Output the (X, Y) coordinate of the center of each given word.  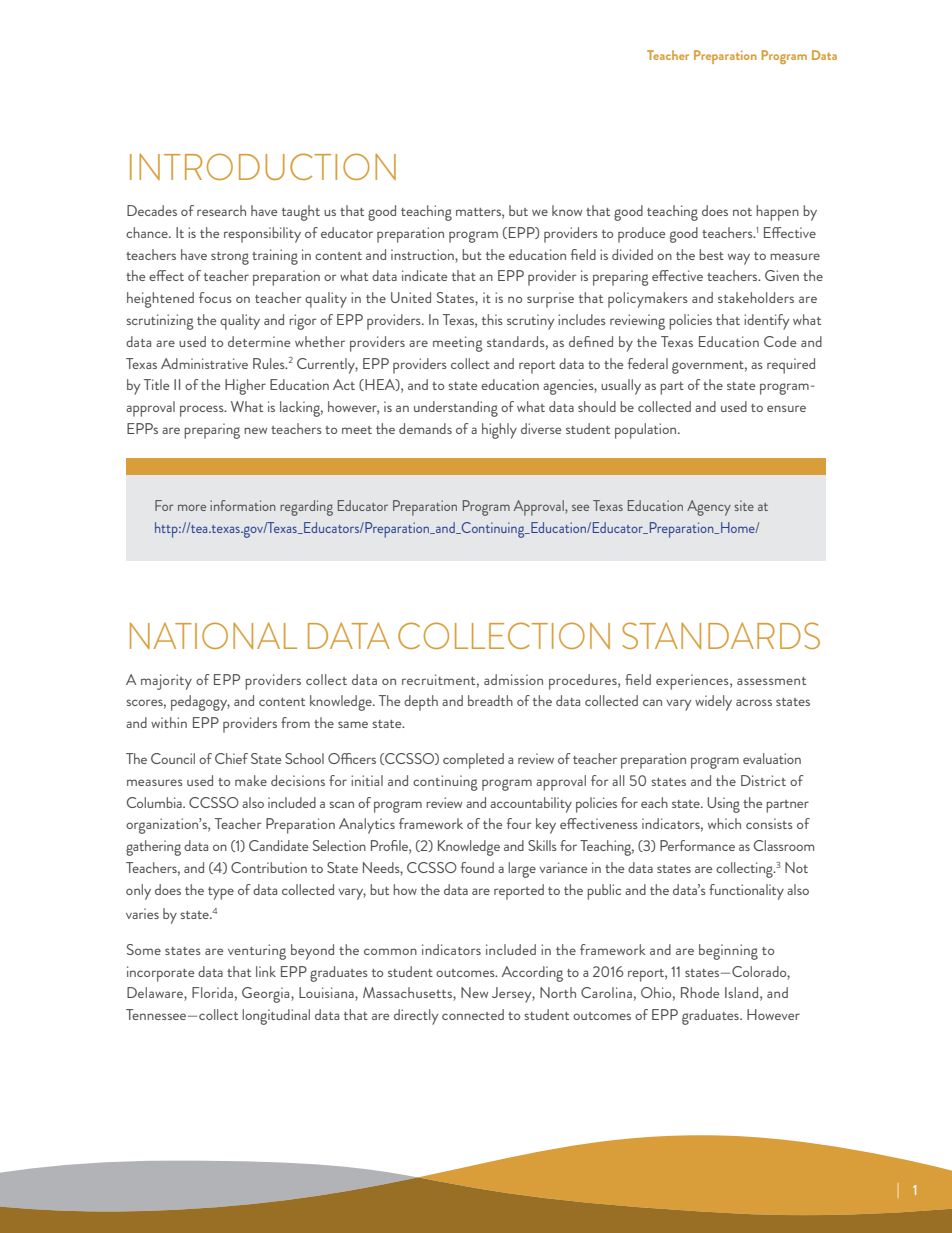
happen (777, 213)
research (221, 210)
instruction (423, 254)
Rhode (700, 992)
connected (473, 1014)
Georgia (267, 995)
